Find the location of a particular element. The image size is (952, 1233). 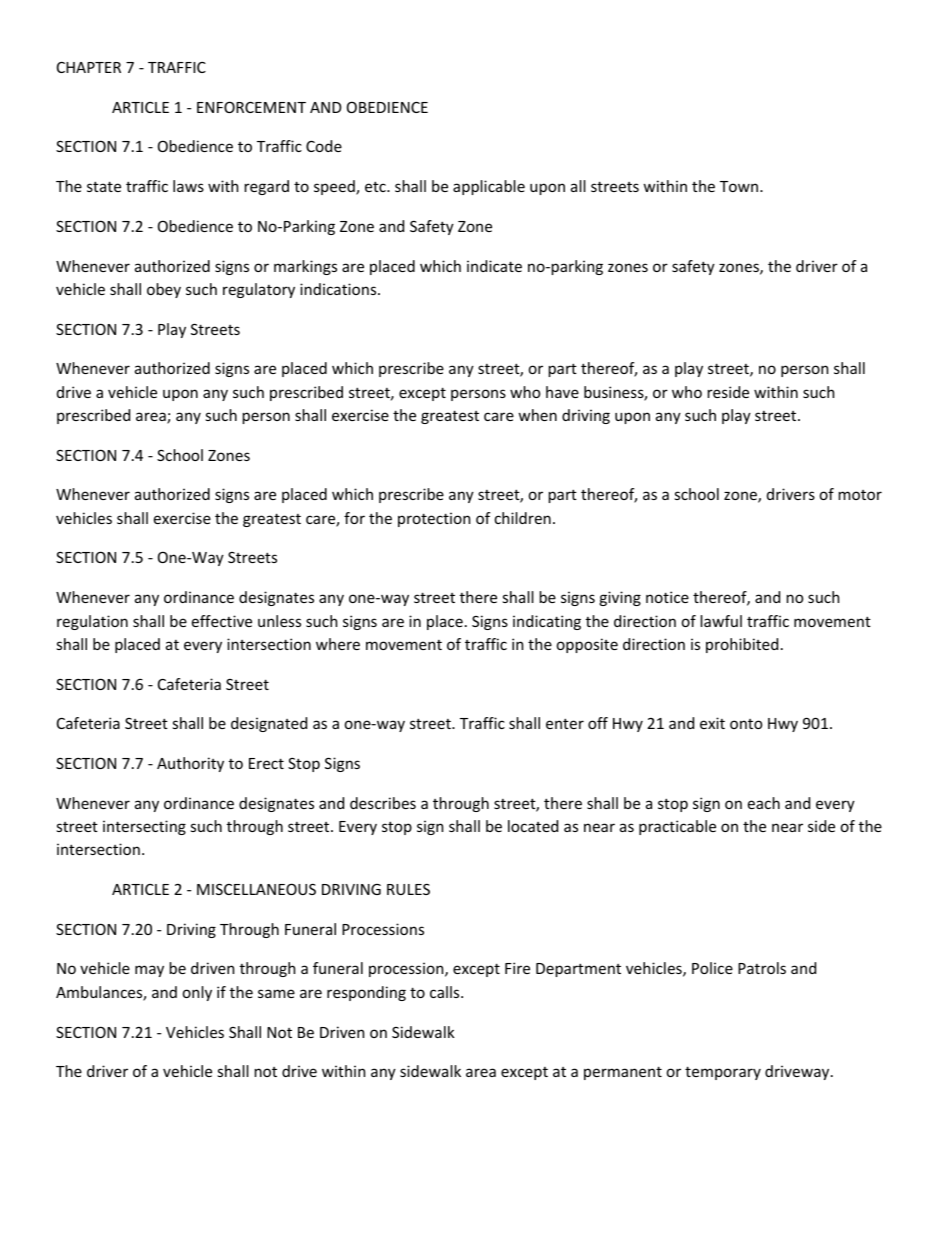

ENFORCEMENT is located at coordinates (251, 107).
